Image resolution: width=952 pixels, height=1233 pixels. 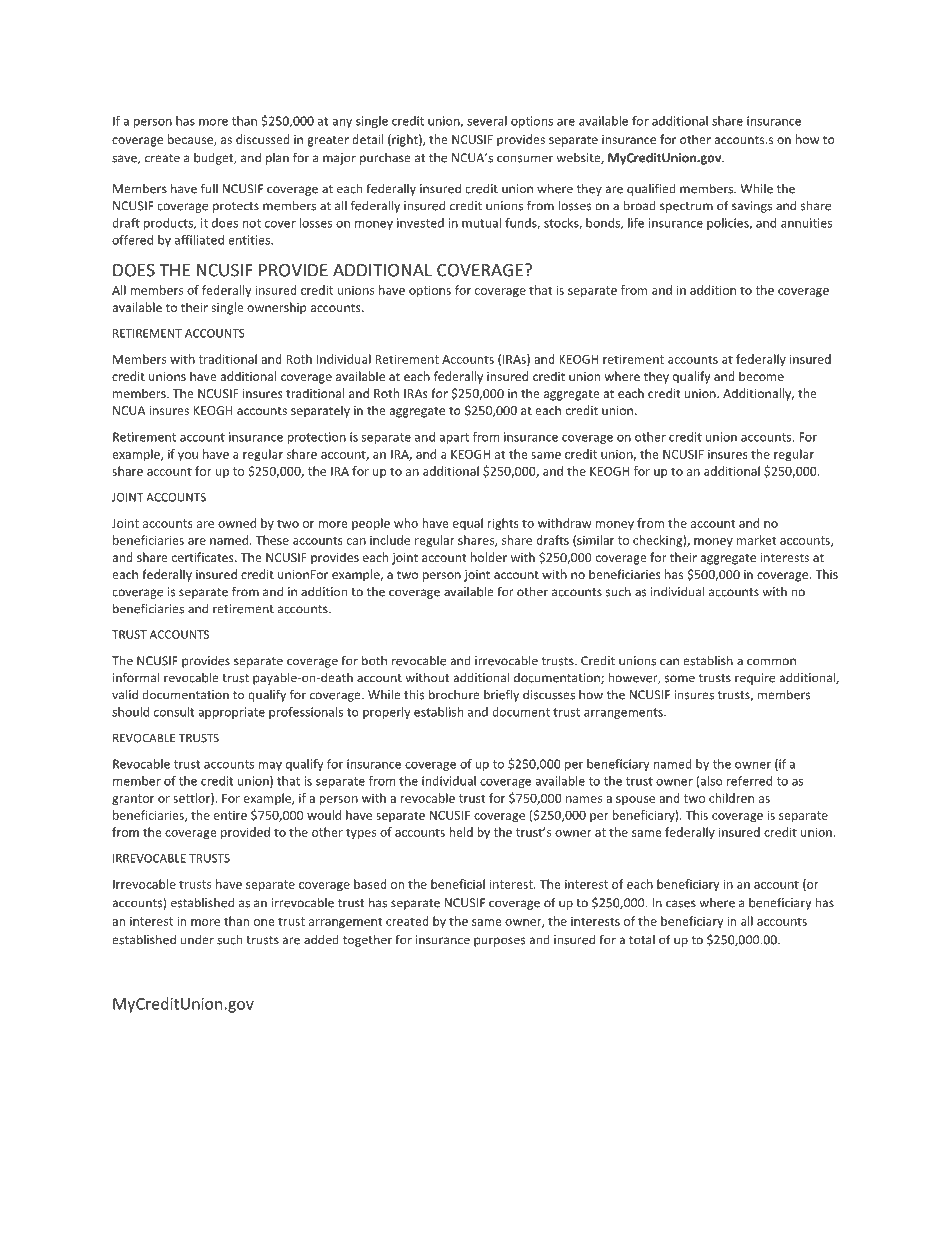 What do you see at coordinates (468, 524) in the screenshot?
I see `equal` at bounding box center [468, 524].
